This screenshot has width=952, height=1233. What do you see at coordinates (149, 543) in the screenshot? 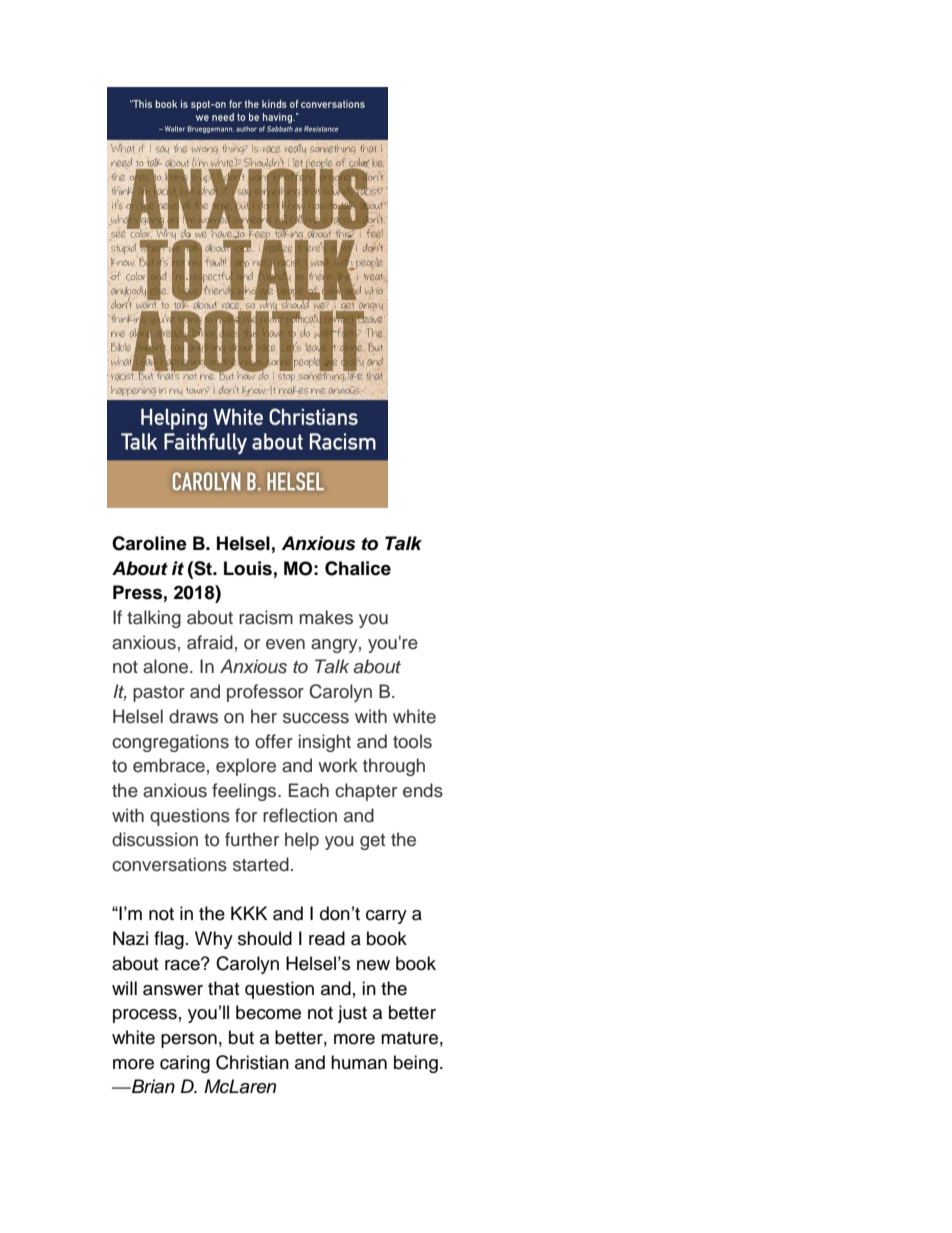
I see `Caroline` at bounding box center [149, 543].
